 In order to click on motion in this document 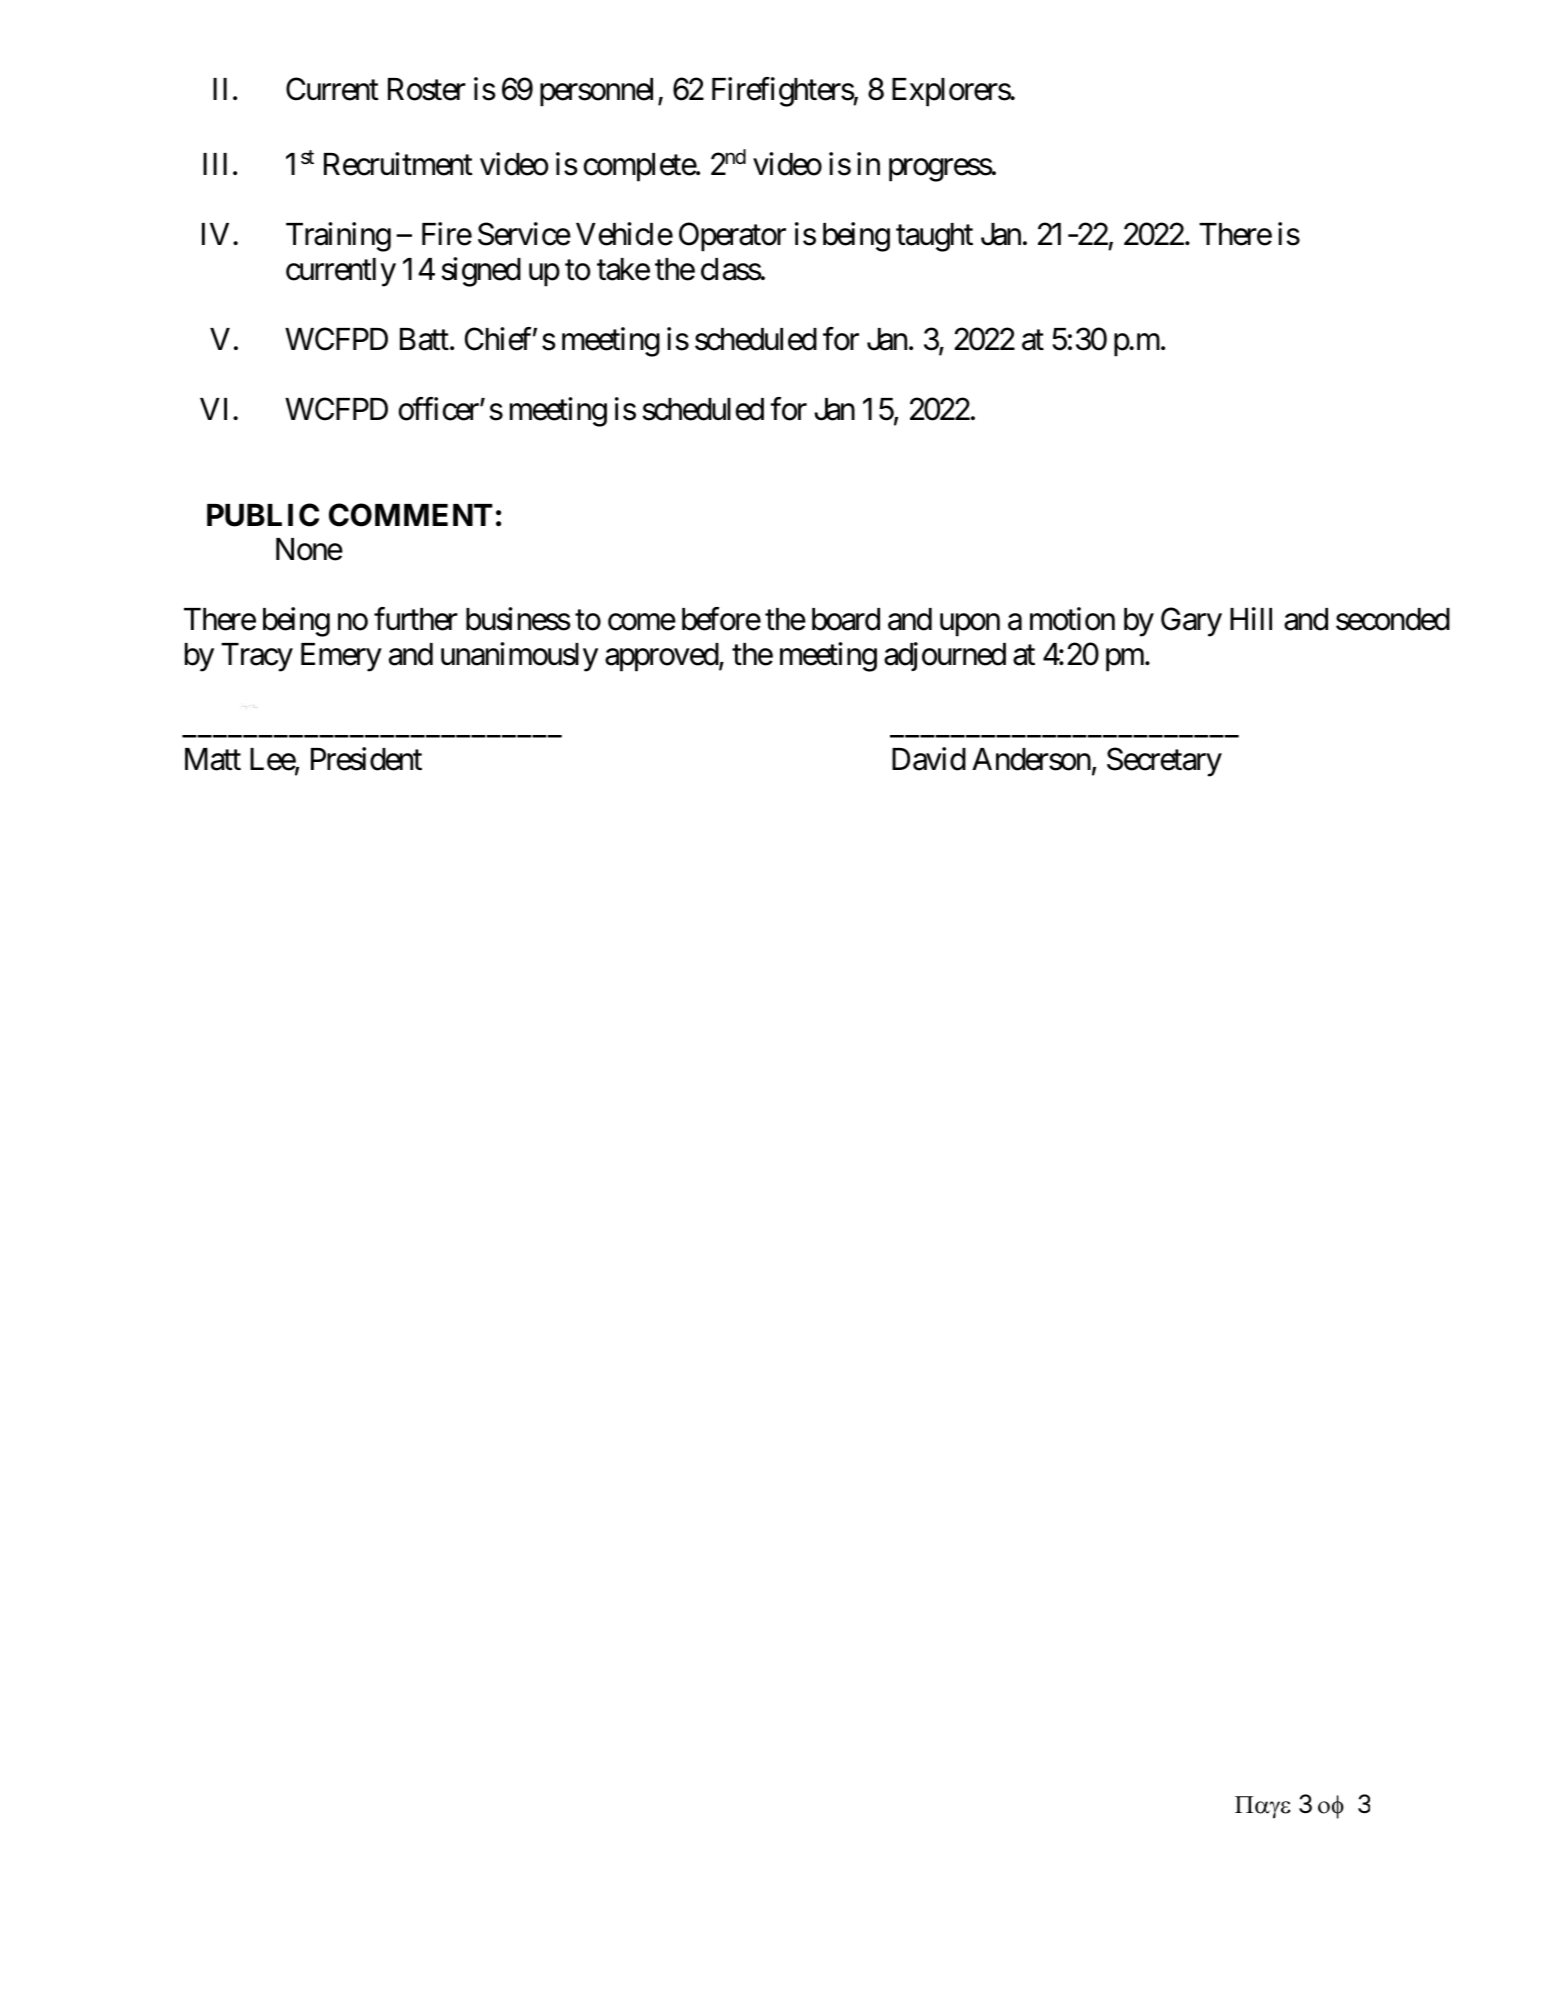, I will do `click(1072, 619)`.
